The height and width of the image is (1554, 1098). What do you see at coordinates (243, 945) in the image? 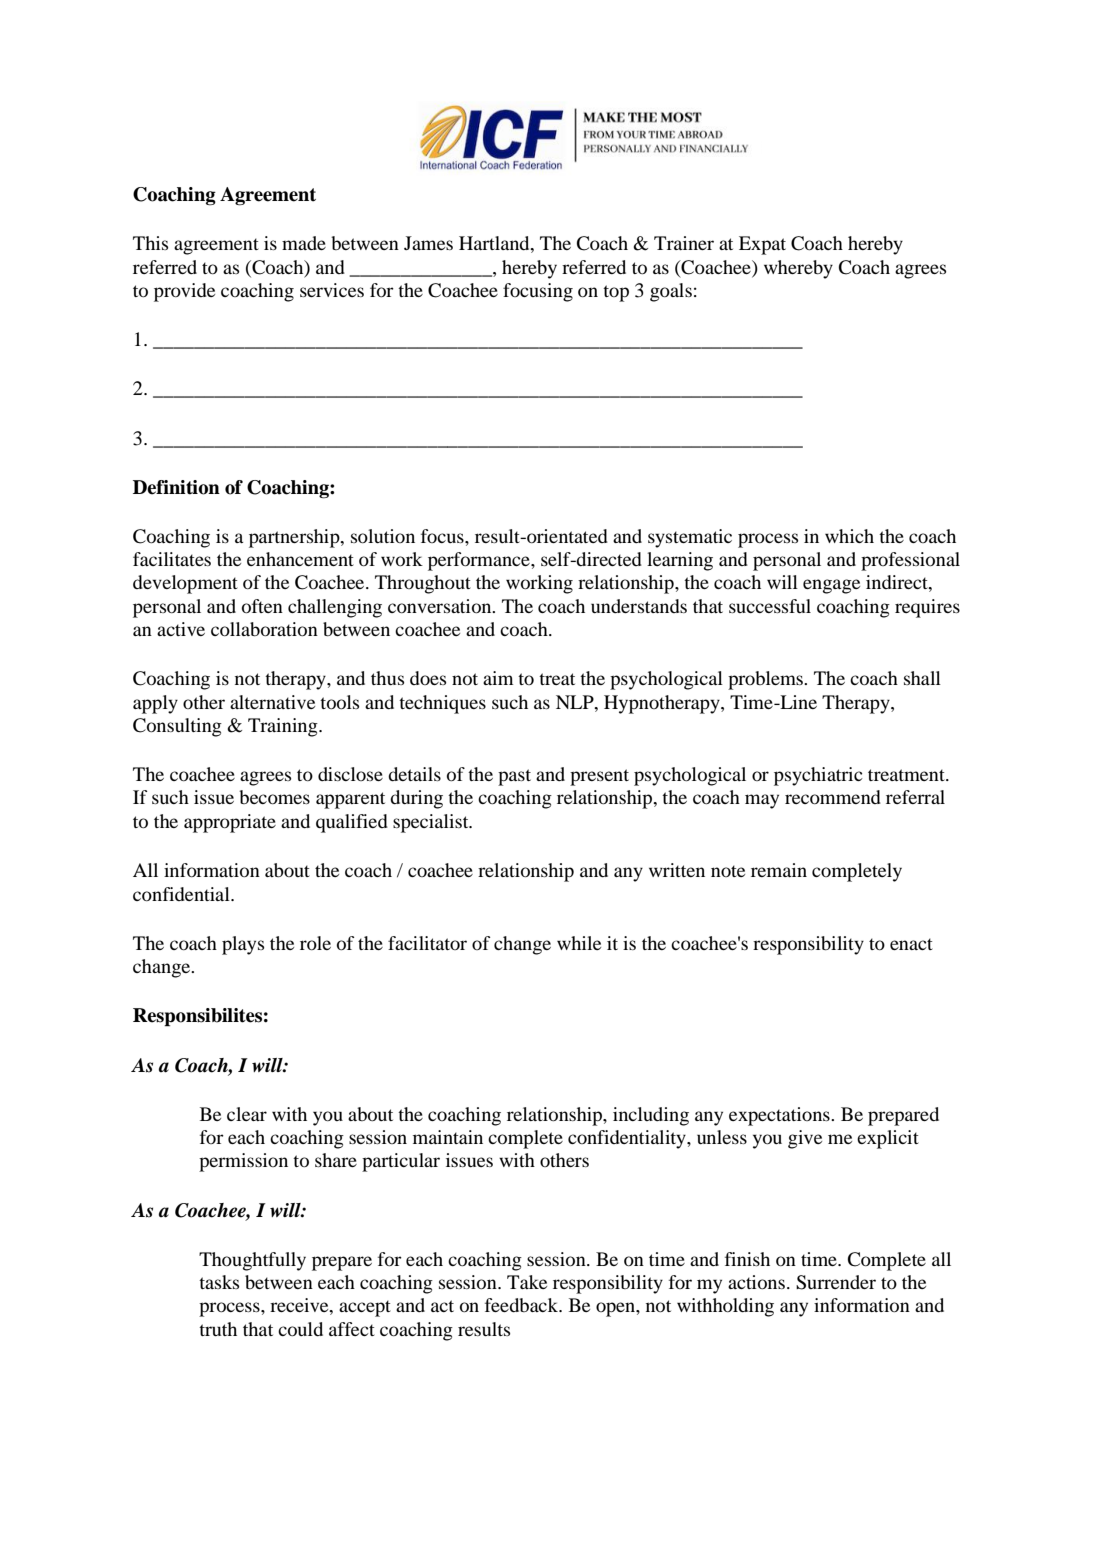
I see `plays` at bounding box center [243, 945].
